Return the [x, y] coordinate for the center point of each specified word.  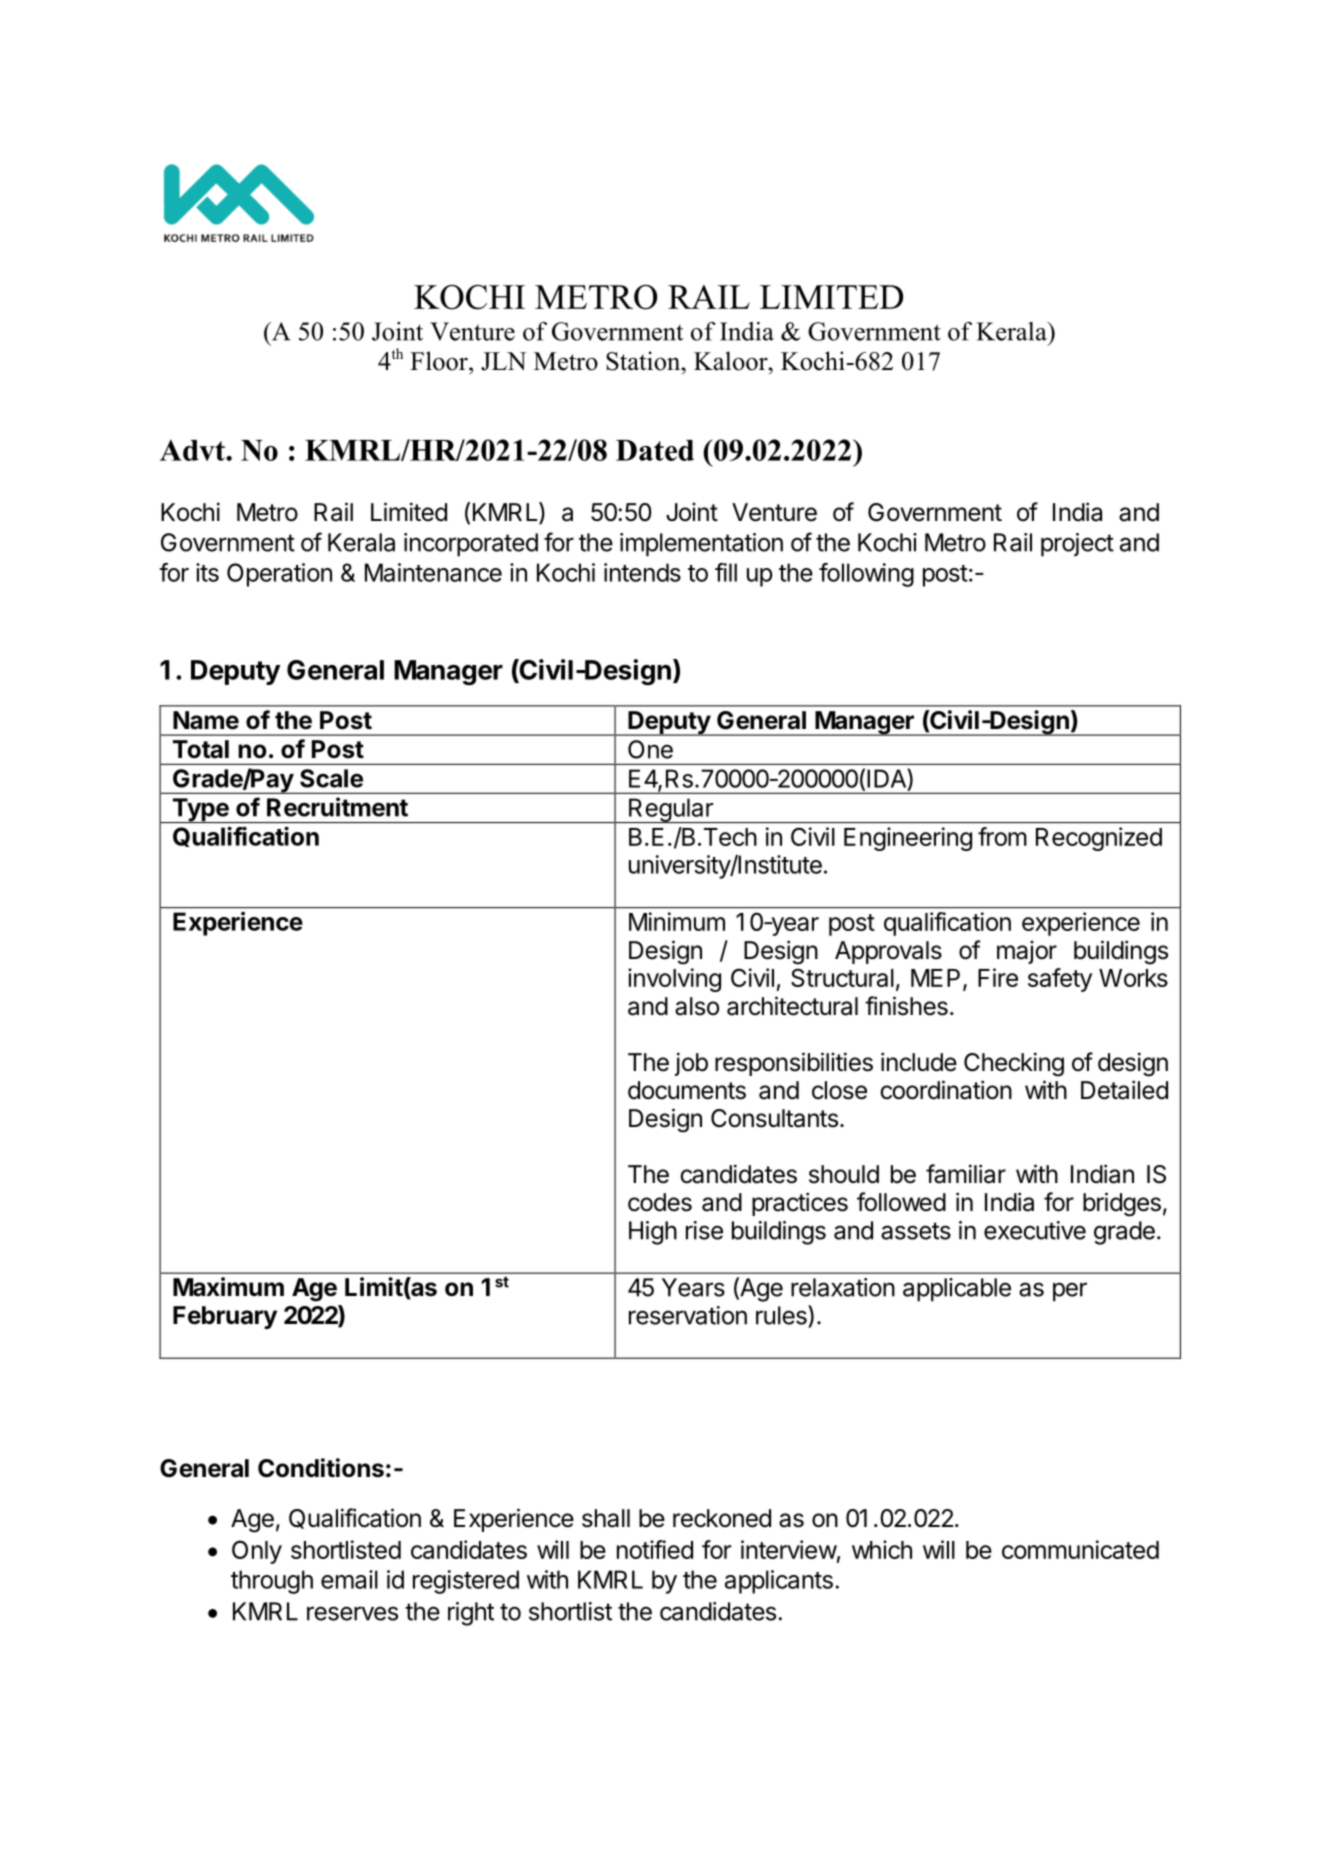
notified [655, 1549]
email [349, 1579]
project [1077, 545]
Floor [440, 361]
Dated [655, 450]
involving [674, 980]
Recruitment [337, 807]
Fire [998, 977]
